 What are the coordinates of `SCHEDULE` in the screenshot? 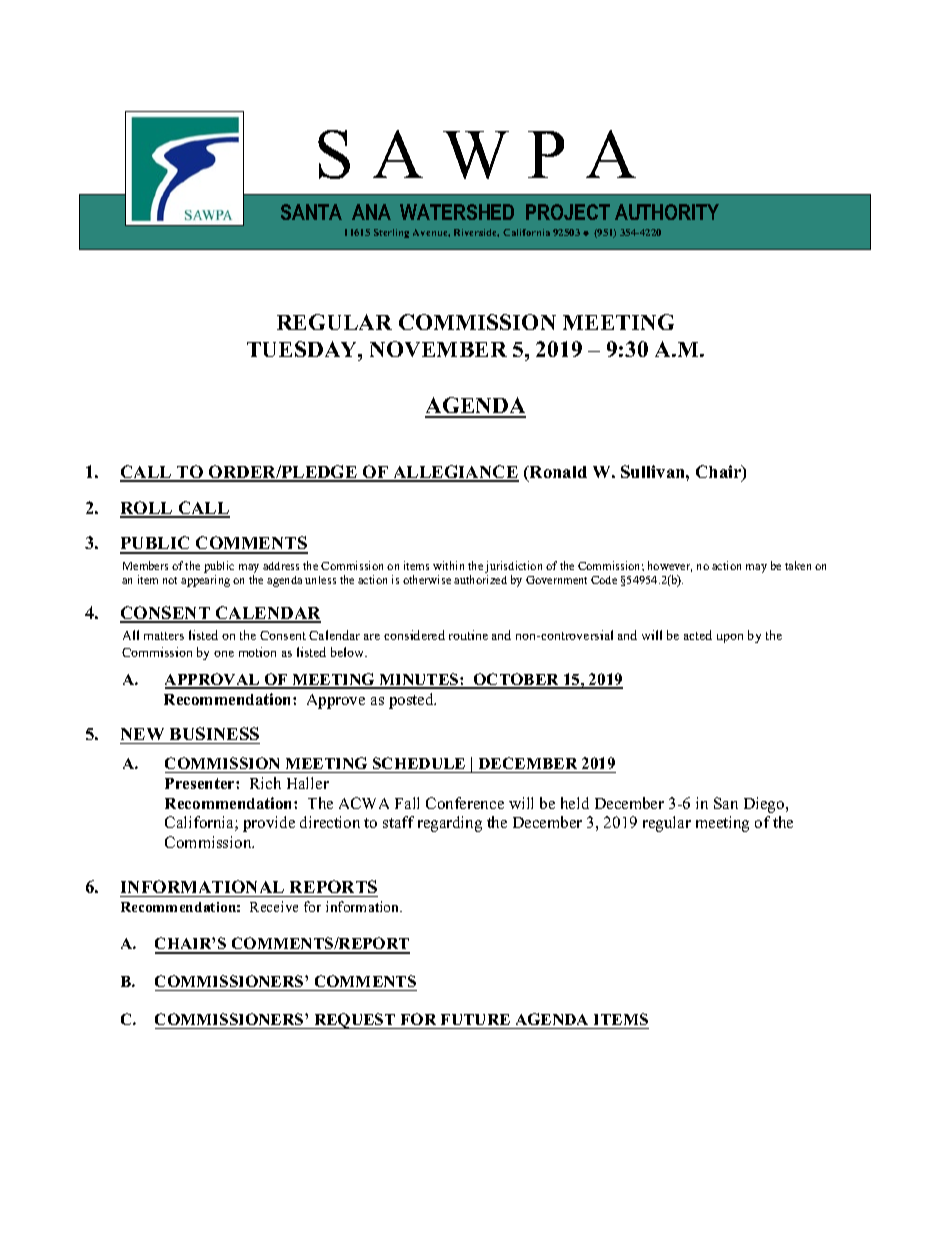 It's located at (419, 765).
